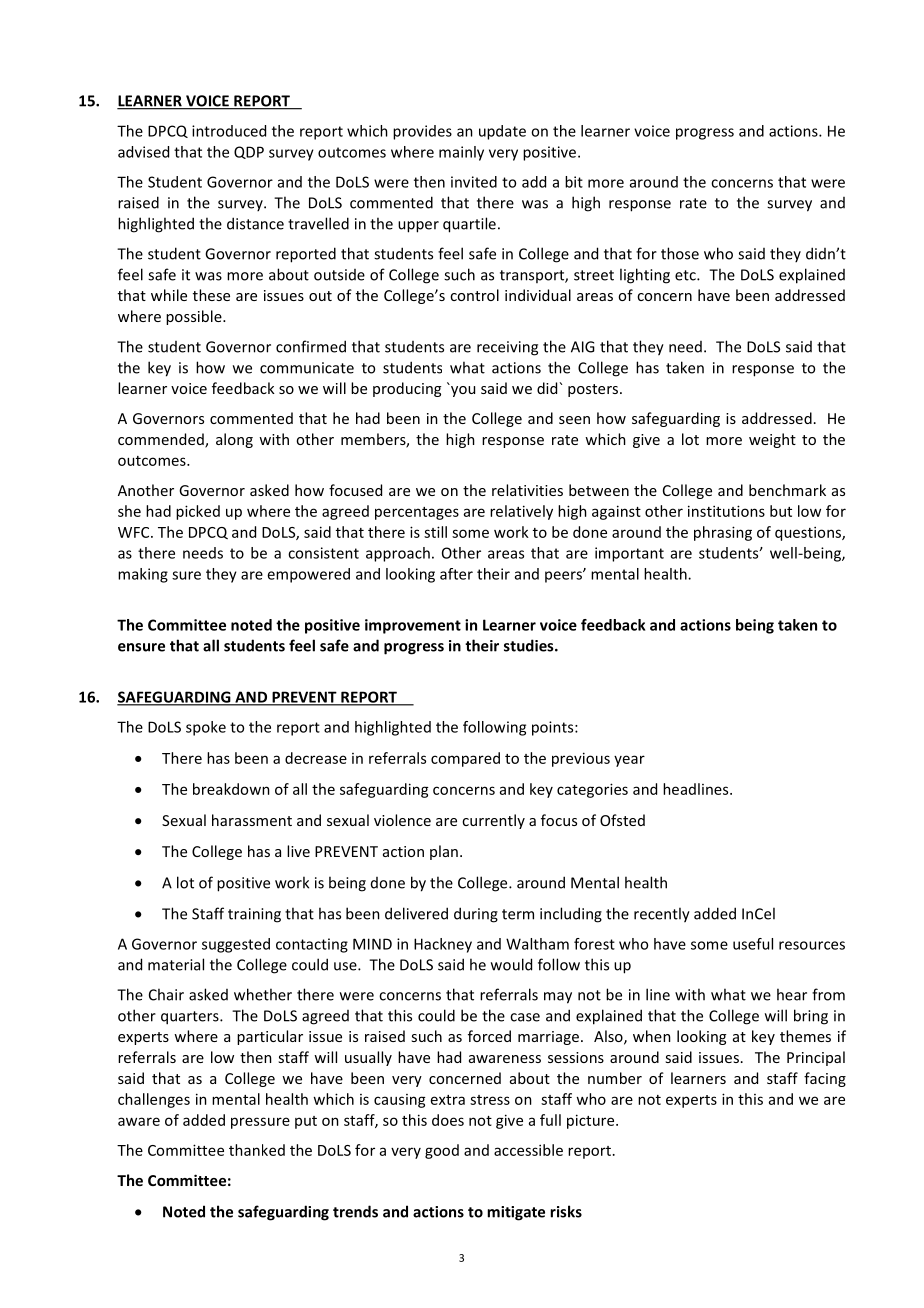  I want to click on thanked, so click(257, 1150).
